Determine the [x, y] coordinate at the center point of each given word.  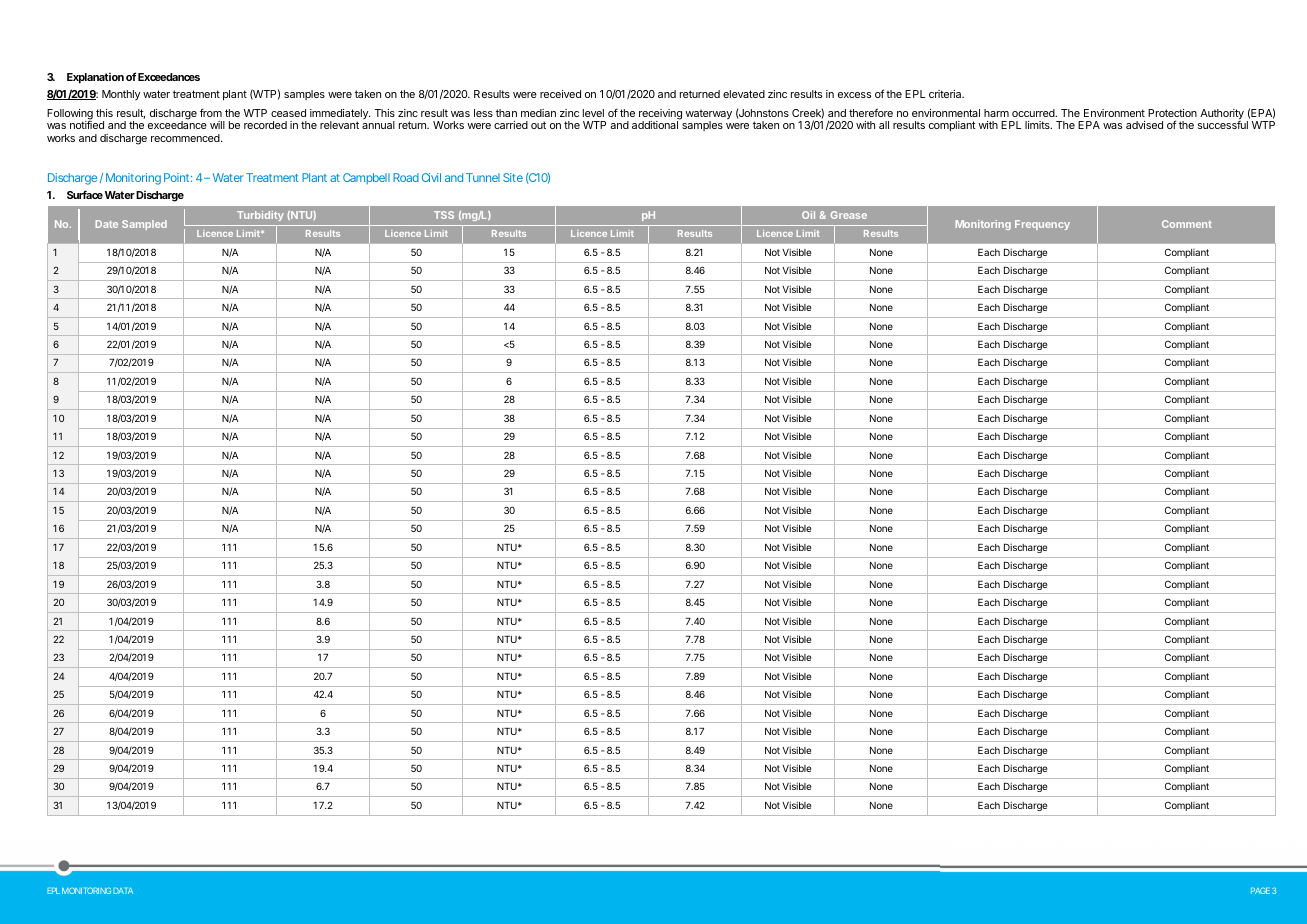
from [211, 112]
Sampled [144, 225]
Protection [1172, 113]
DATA [123, 891]
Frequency [1042, 225]
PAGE [1260, 890]
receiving [660, 115]
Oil [808, 215]
